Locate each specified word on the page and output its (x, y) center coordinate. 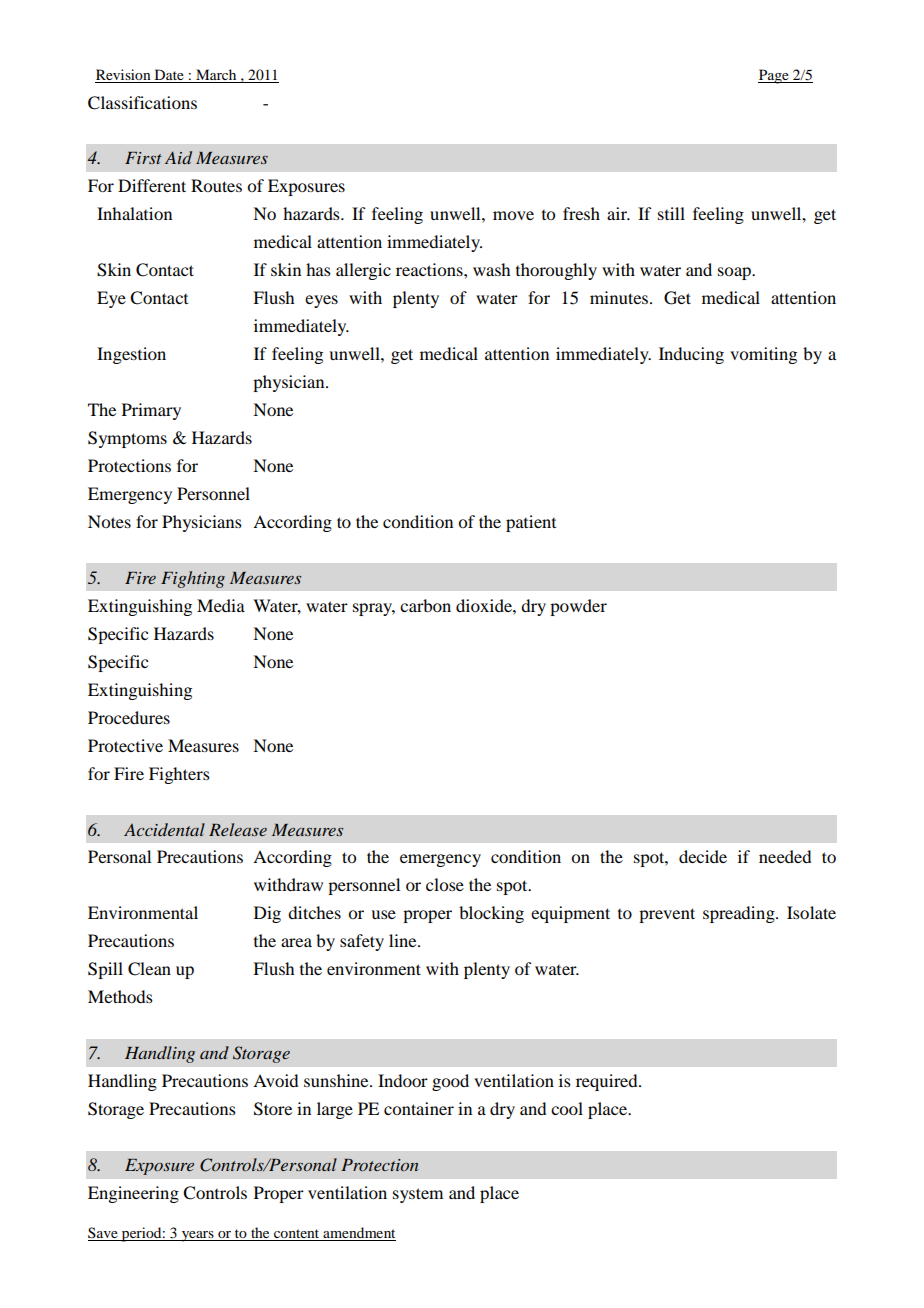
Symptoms (127, 439)
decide (703, 856)
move (513, 215)
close (445, 884)
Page (774, 76)
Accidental (164, 829)
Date (169, 76)
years (197, 1236)
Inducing (691, 355)
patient (531, 523)
